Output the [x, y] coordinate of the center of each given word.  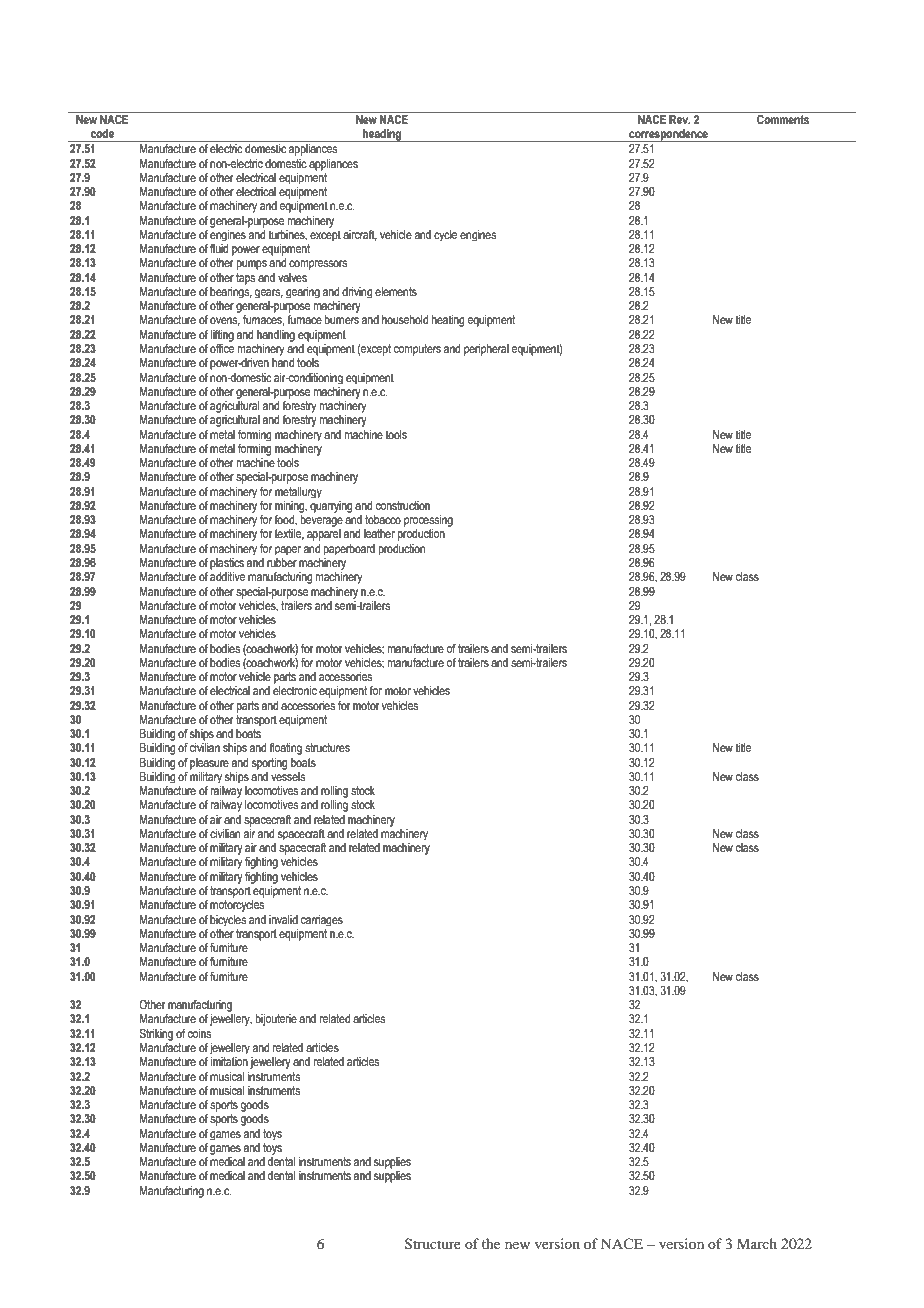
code [102, 133]
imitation [229, 1062]
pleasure [209, 764]
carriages [322, 920]
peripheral [486, 350]
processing [428, 521]
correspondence [668, 135]
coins [200, 1034]
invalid [283, 919]
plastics [227, 564]
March [757, 1243]
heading [382, 135]
